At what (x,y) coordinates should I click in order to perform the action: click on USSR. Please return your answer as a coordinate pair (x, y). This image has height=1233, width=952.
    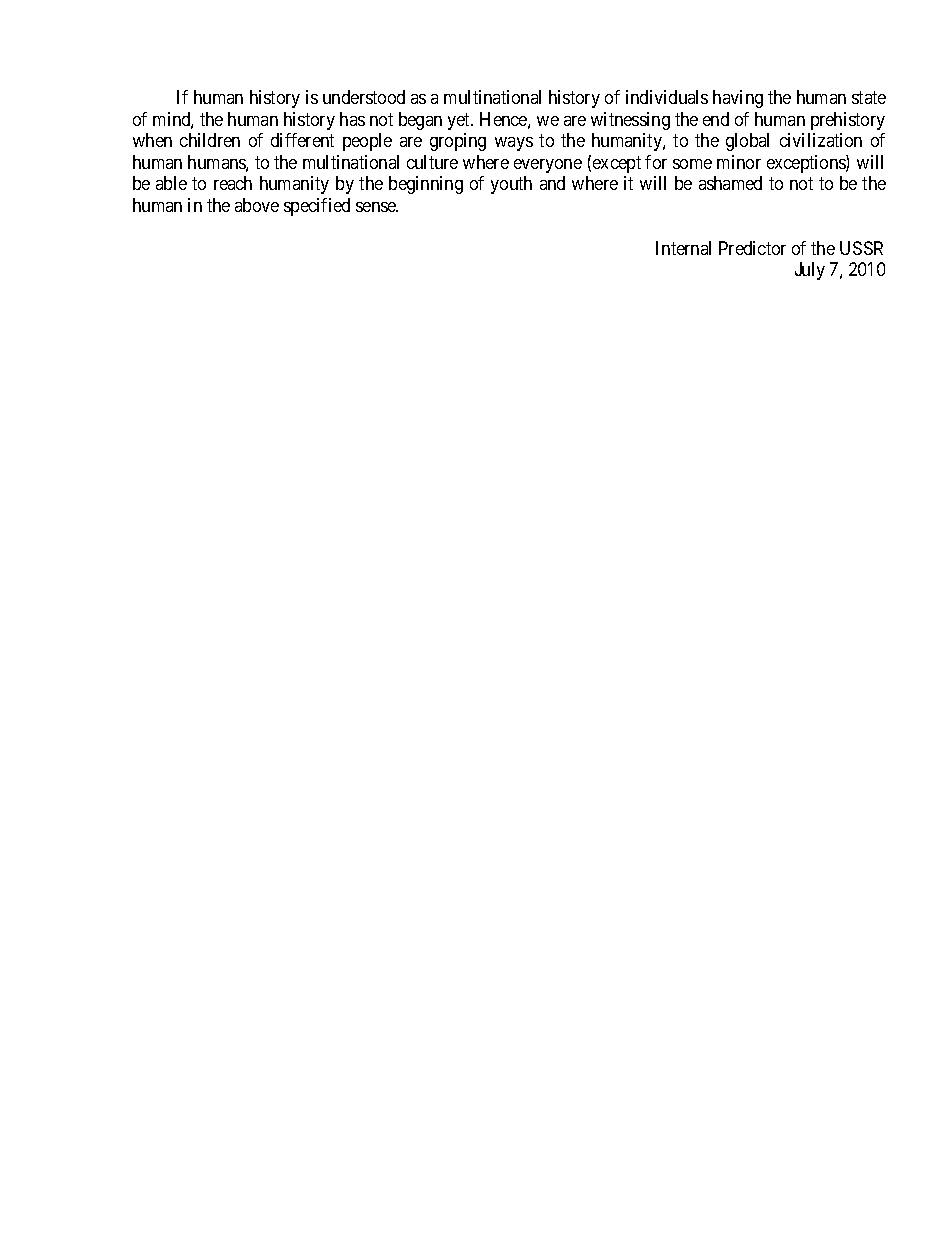
    Looking at the image, I should click on (861, 248).
